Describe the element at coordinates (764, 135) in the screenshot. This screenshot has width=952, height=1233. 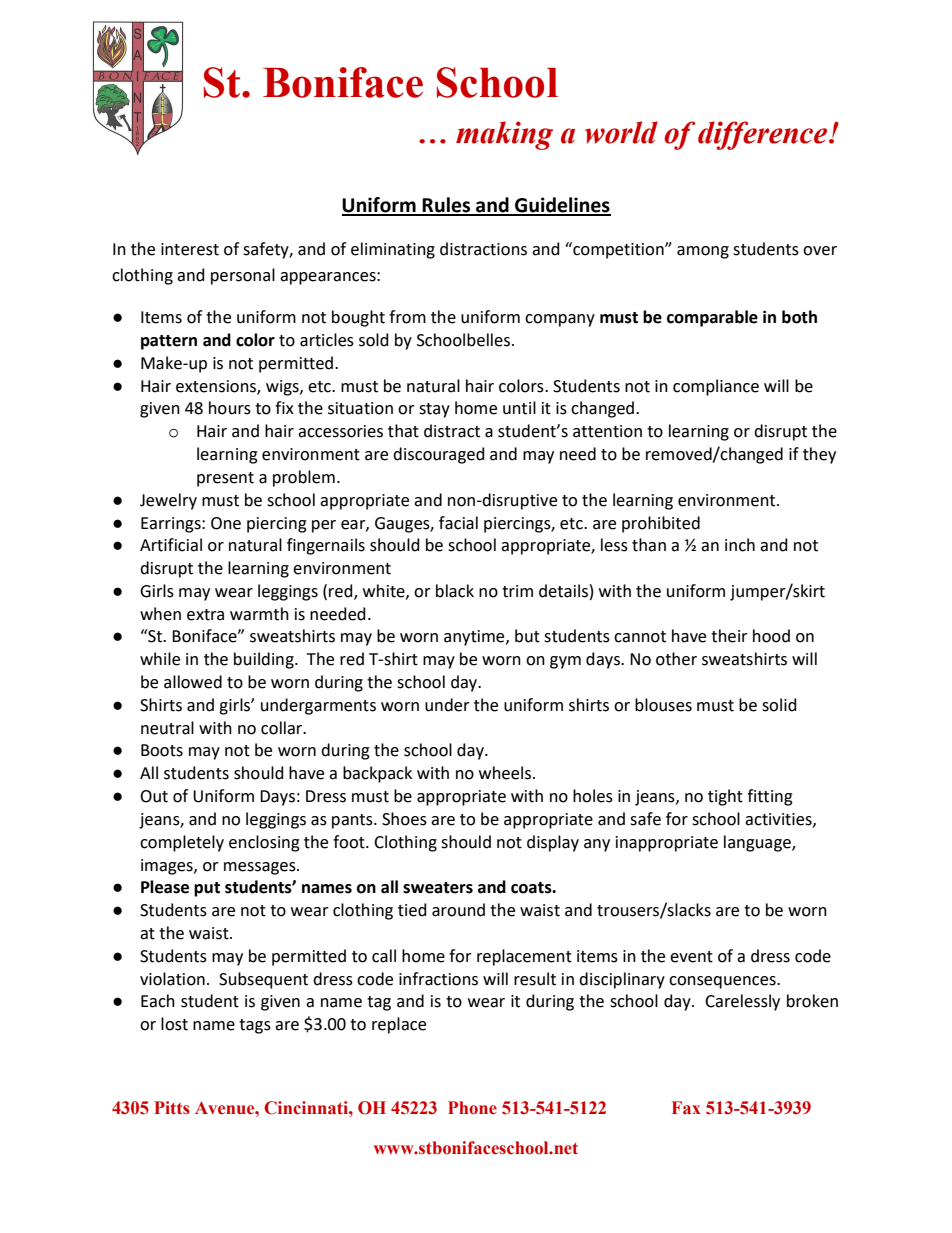
I see `difference` at that location.
